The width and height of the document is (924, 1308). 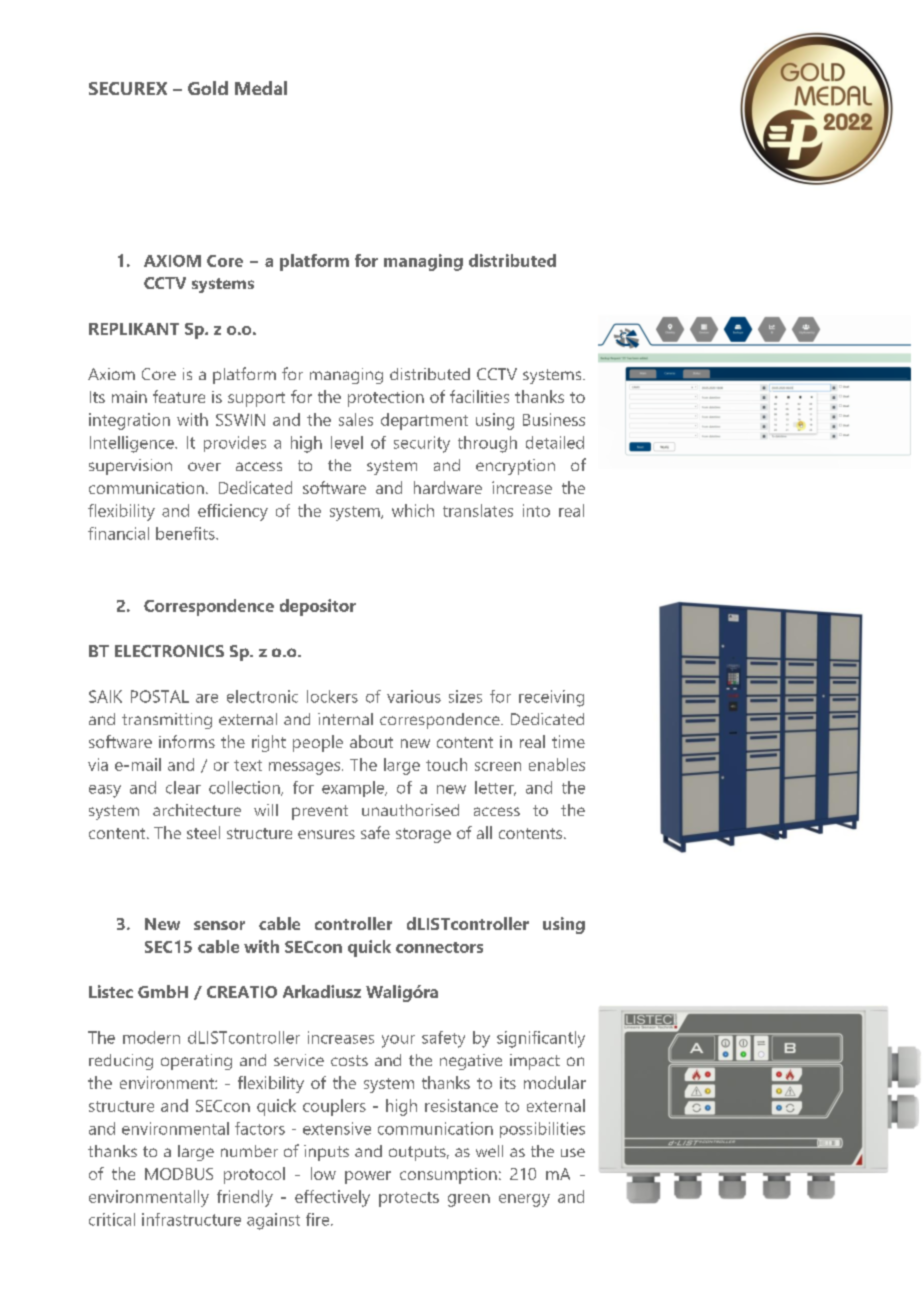 I want to click on architecture, so click(x=197, y=810).
